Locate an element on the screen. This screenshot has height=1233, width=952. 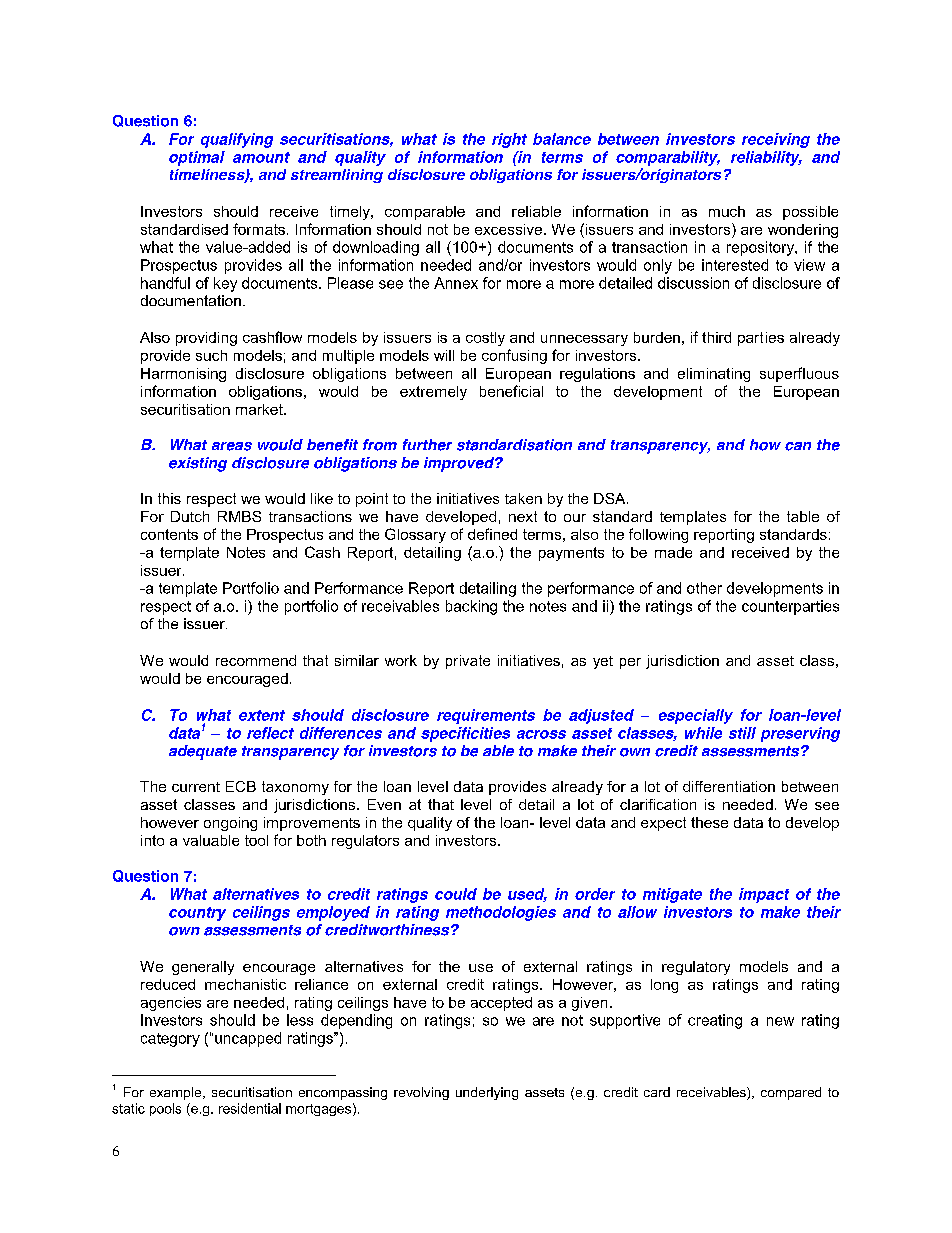
country is located at coordinates (197, 914).
